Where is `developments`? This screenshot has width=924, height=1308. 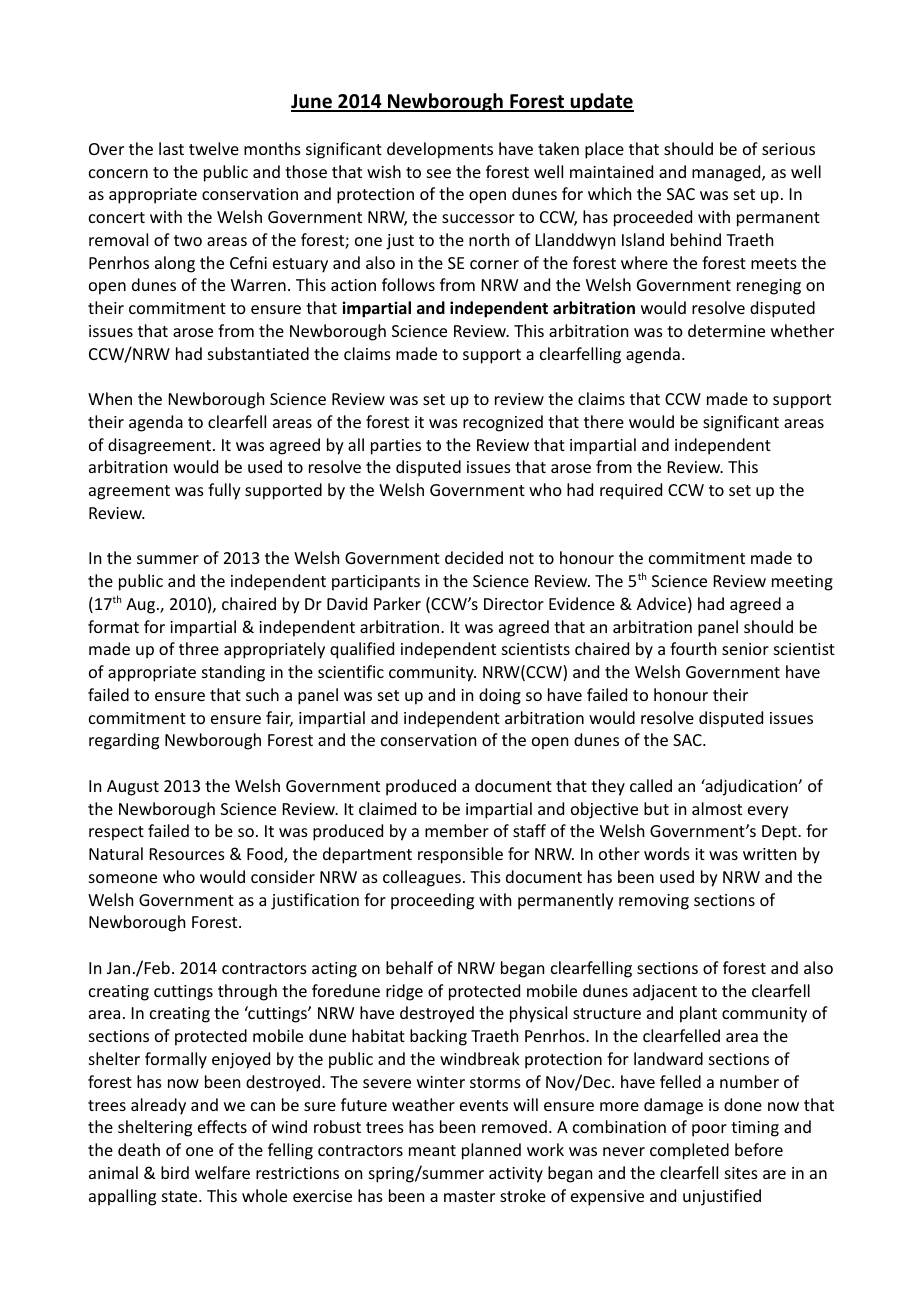 developments is located at coordinates (440, 150).
